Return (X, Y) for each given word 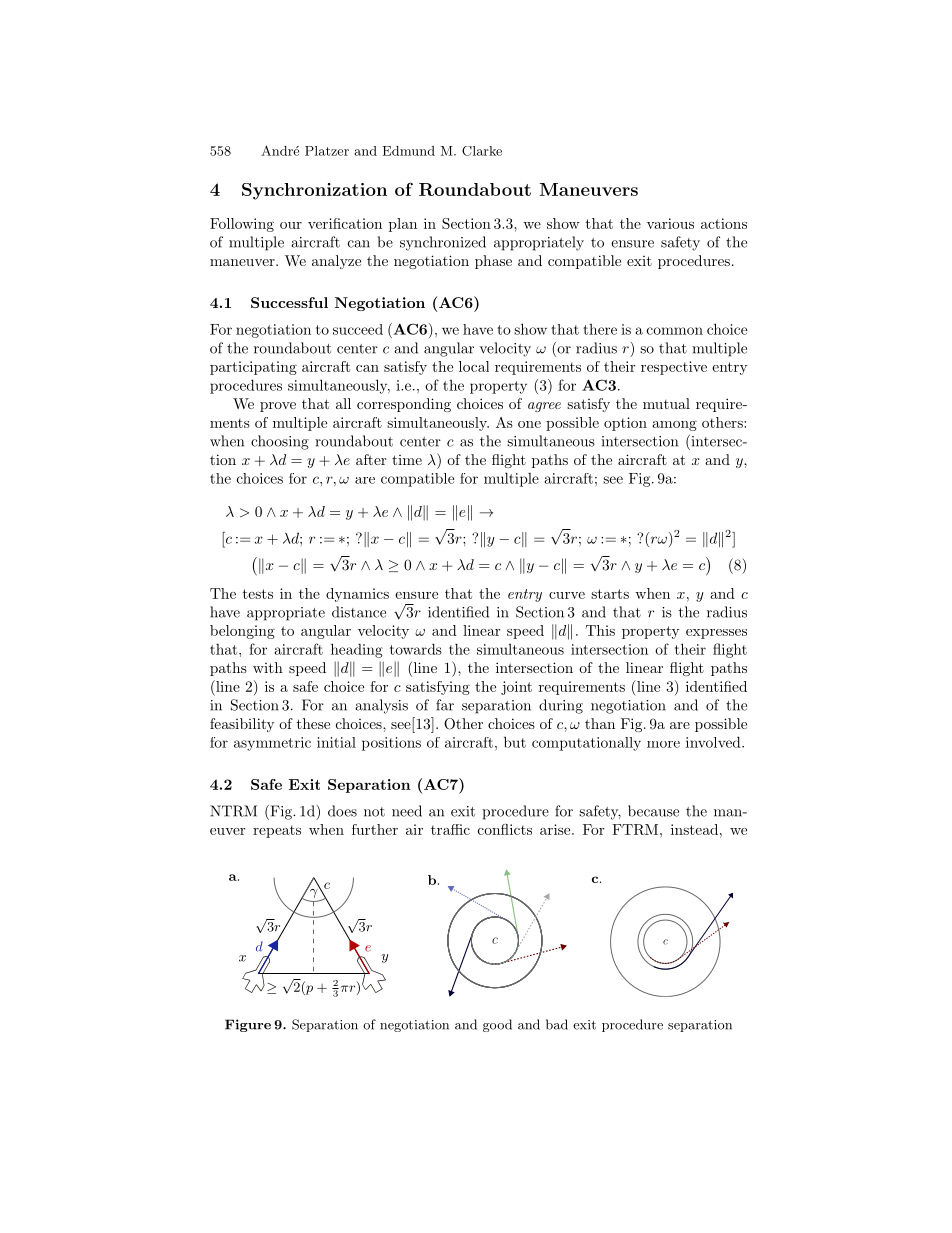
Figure (248, 1025)
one (529, 424)
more (663, 744)
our (291, 225)
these (313, 723)
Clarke (482, 151)
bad (557, 1024)
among (674, 425)
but (515, 742)
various (670, 223)
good (497, 1025)
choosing (280, 442)
